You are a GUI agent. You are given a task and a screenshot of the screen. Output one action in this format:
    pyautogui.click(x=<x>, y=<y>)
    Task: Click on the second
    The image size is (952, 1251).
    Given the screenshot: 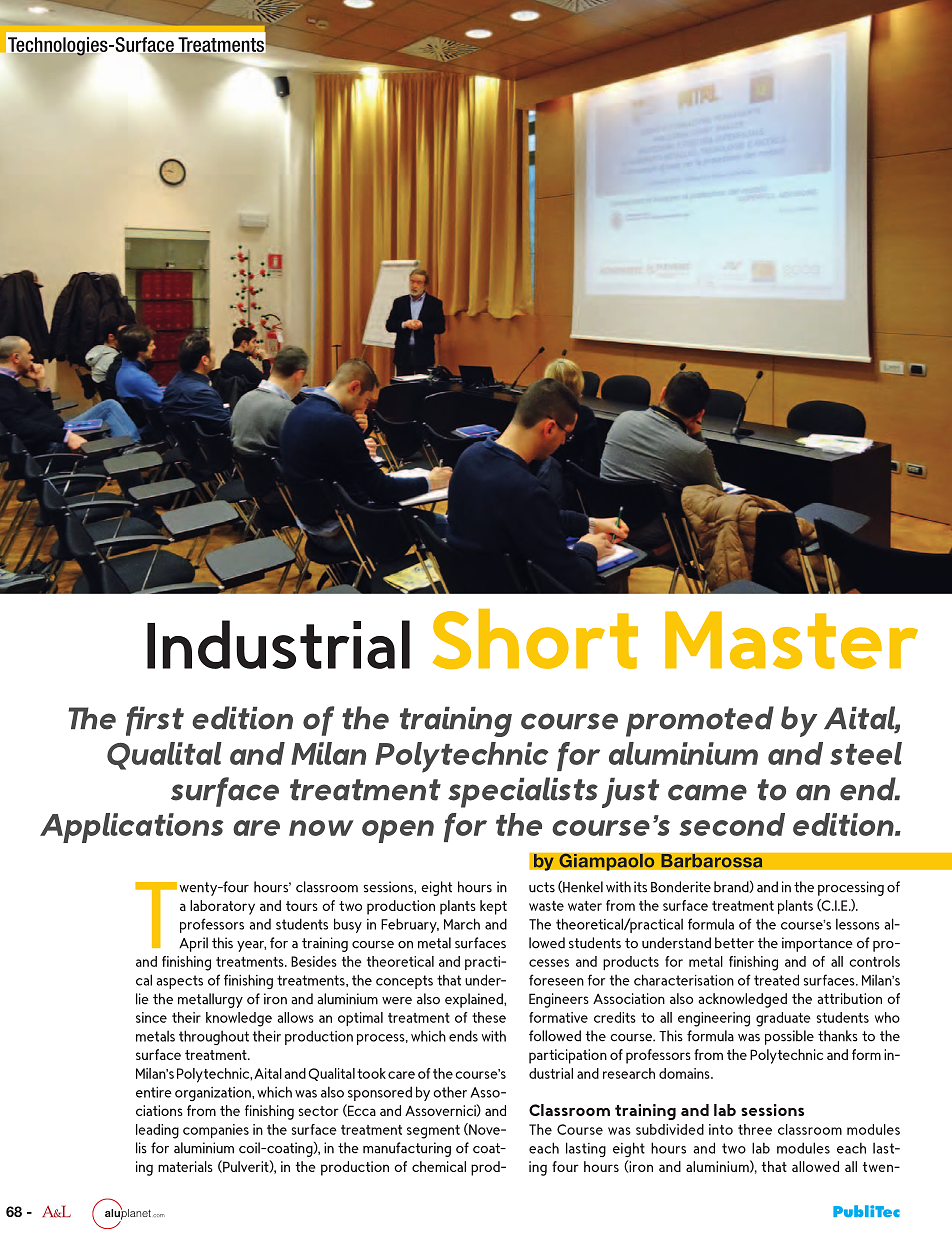 What is the action you would take?
    pyautogui.click(x=732, y=824)
